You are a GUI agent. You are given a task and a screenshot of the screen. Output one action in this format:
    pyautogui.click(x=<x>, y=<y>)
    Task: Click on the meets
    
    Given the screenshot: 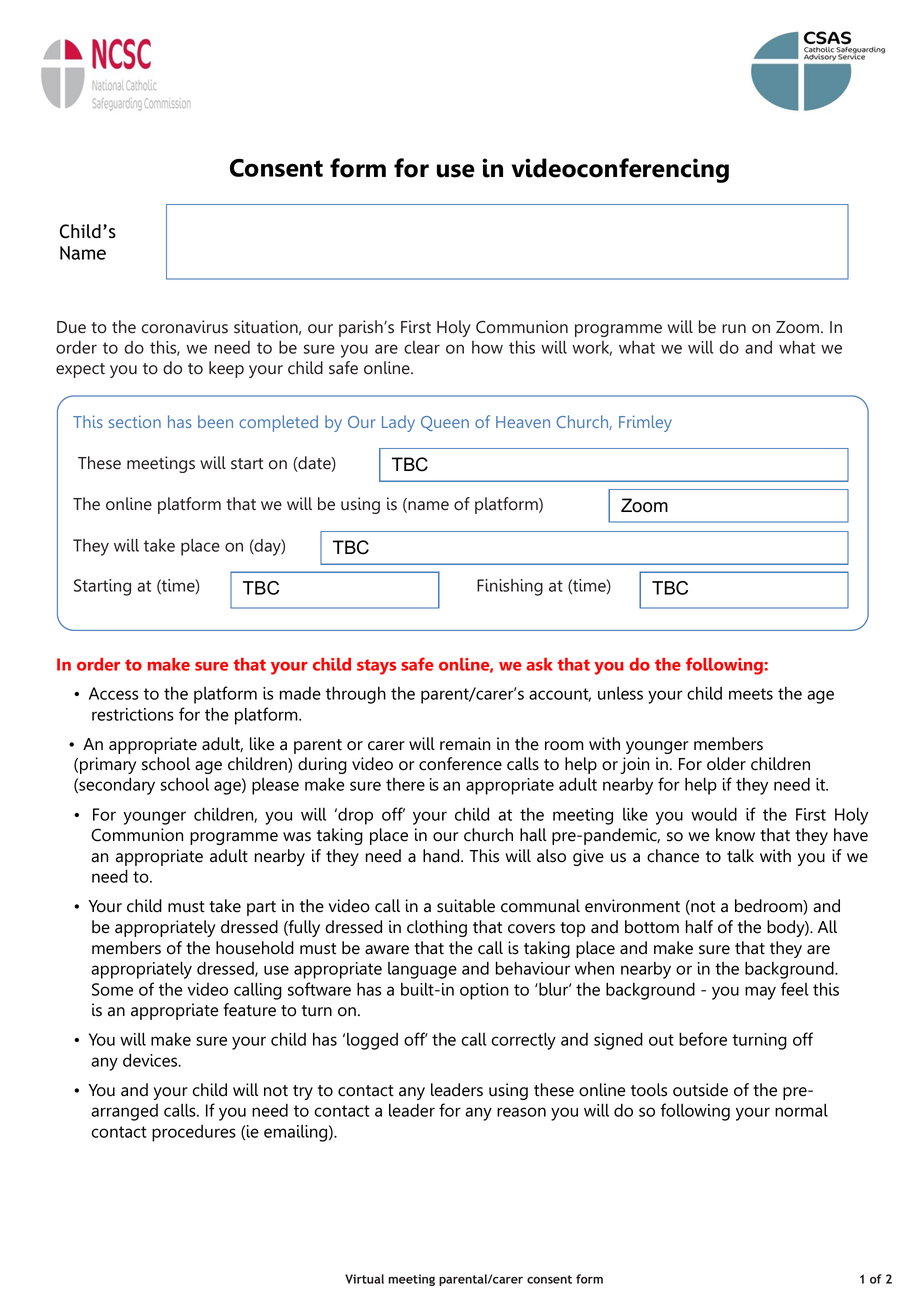 What is the action you would take?
    pyautogui.click(x=751, y=694)
